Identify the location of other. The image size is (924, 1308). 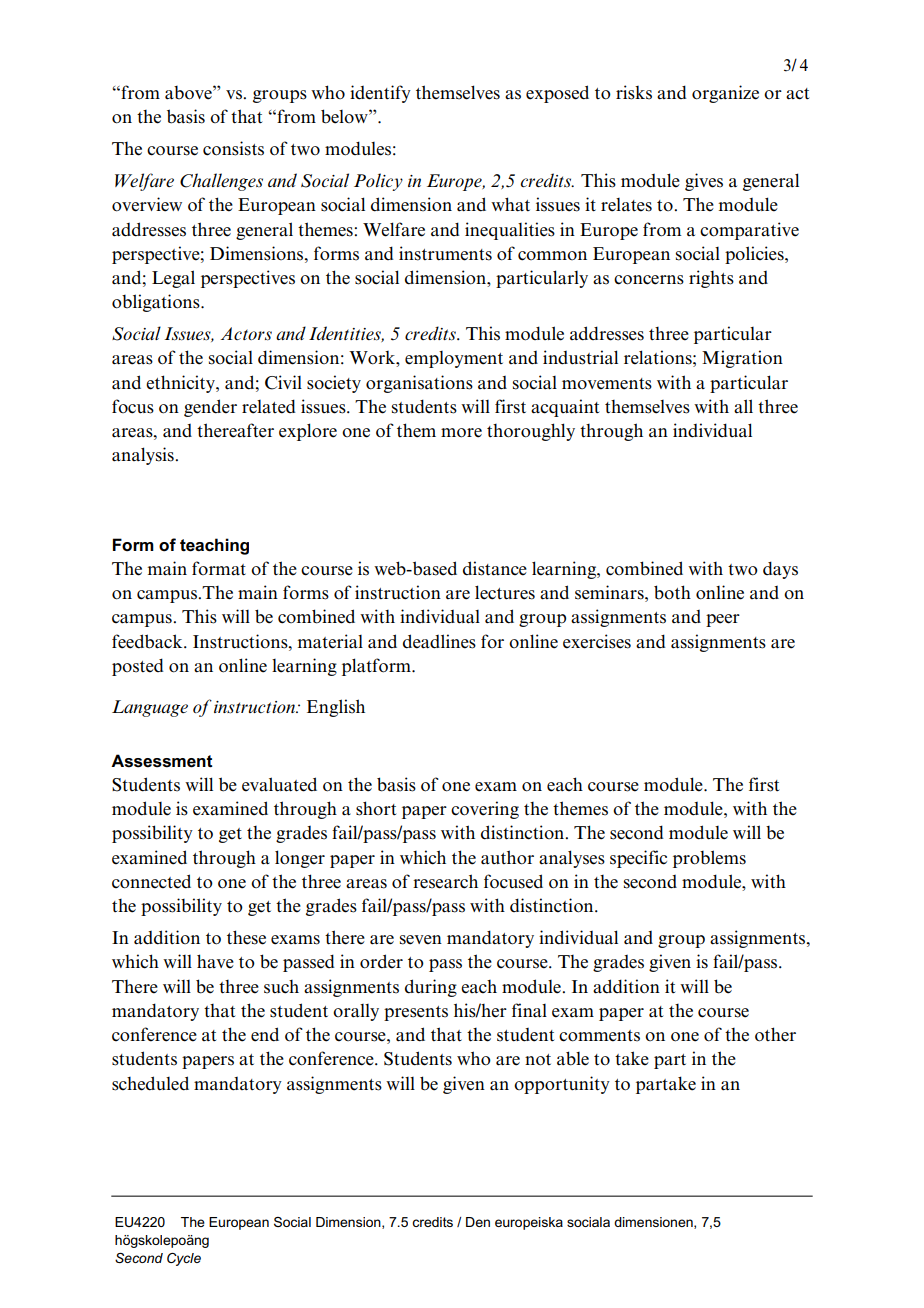
(775, 1034).
